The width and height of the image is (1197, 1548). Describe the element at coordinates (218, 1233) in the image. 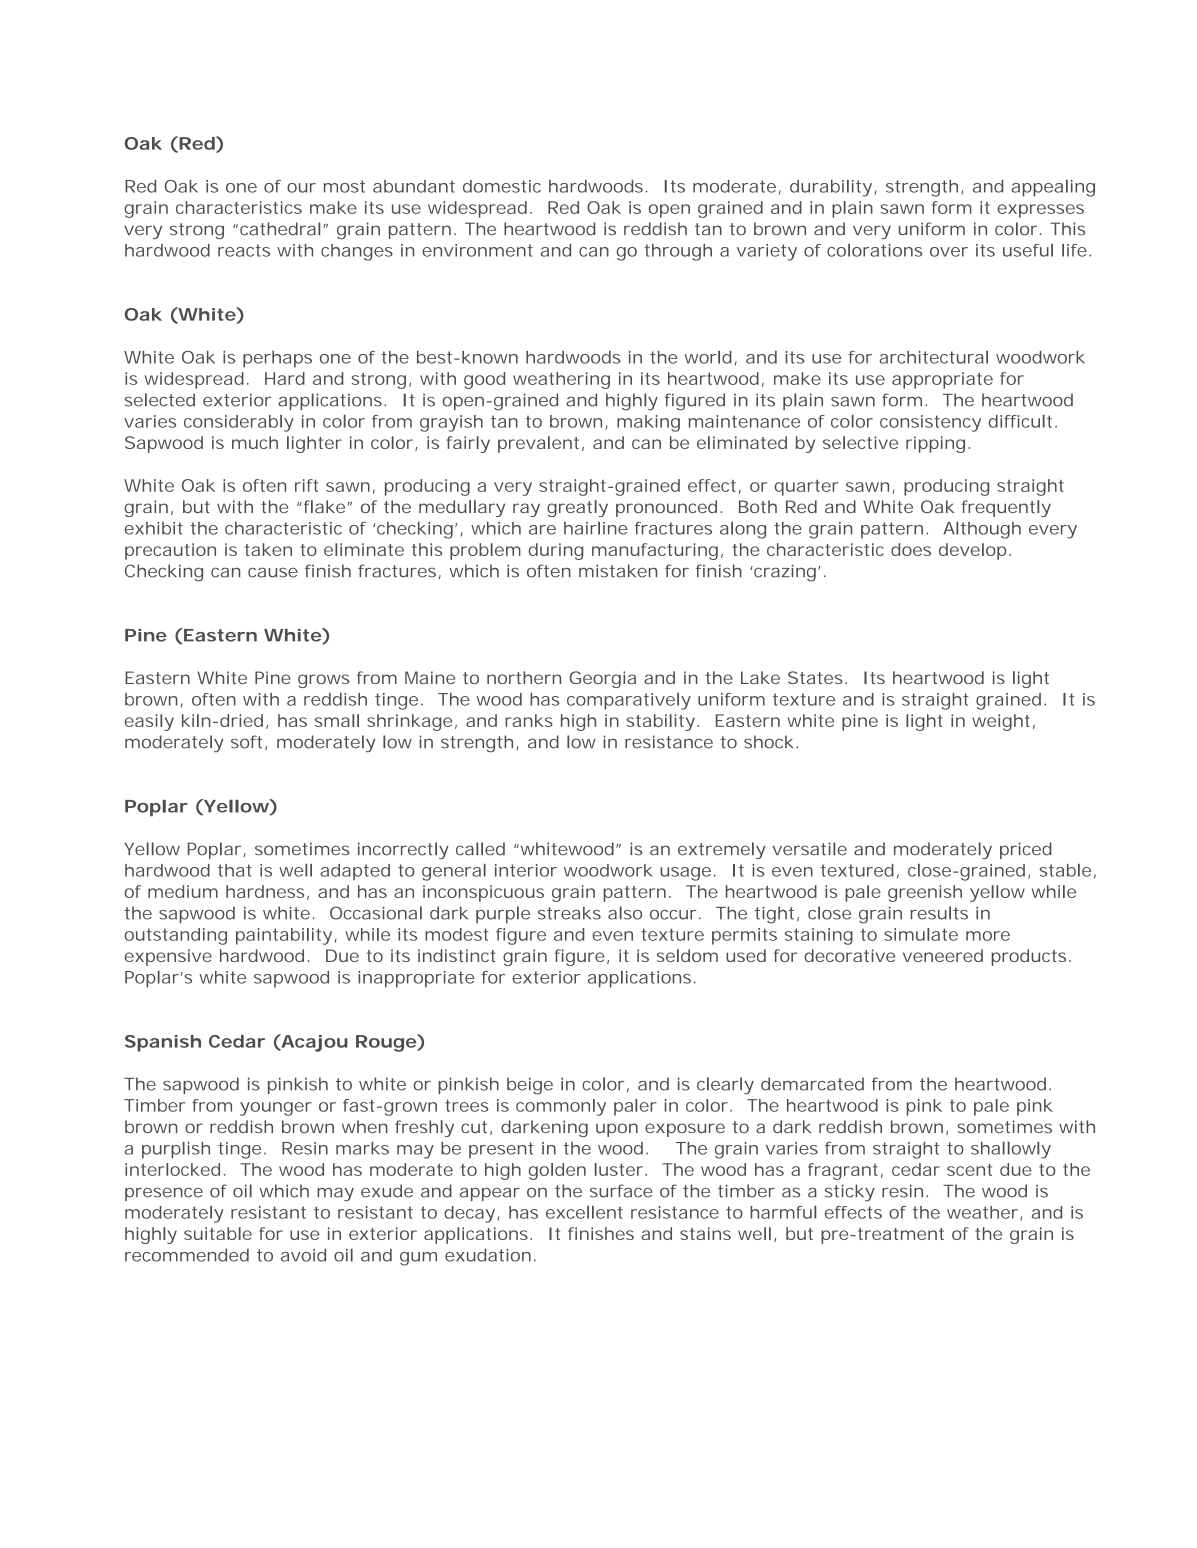

I see `suitable` at that location.
